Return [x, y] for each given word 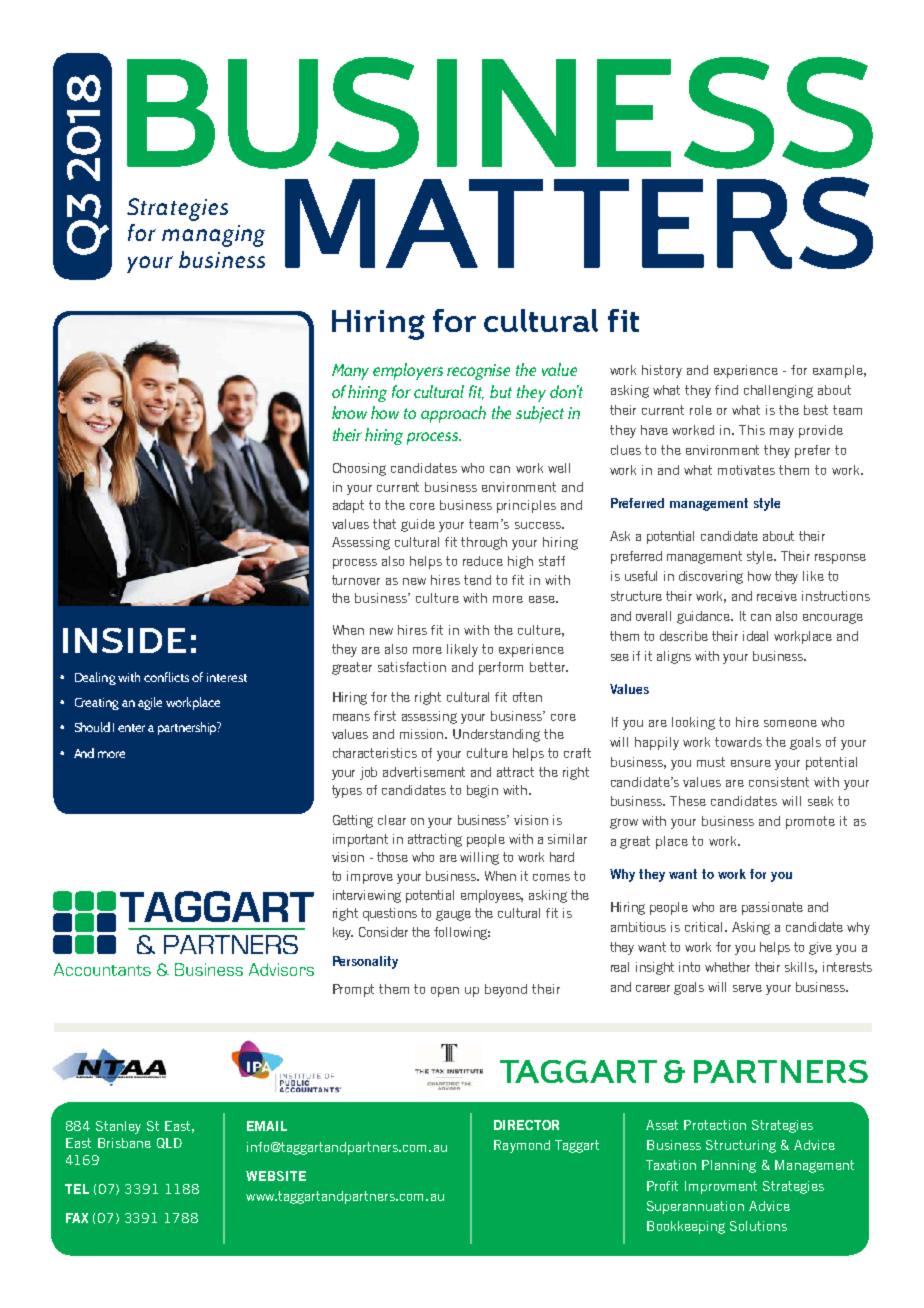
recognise [478, 372]
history [662, 371]
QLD [169, 1143]
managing [213, 236]
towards [738, 742]
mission [423, 734]
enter [131, 728]
